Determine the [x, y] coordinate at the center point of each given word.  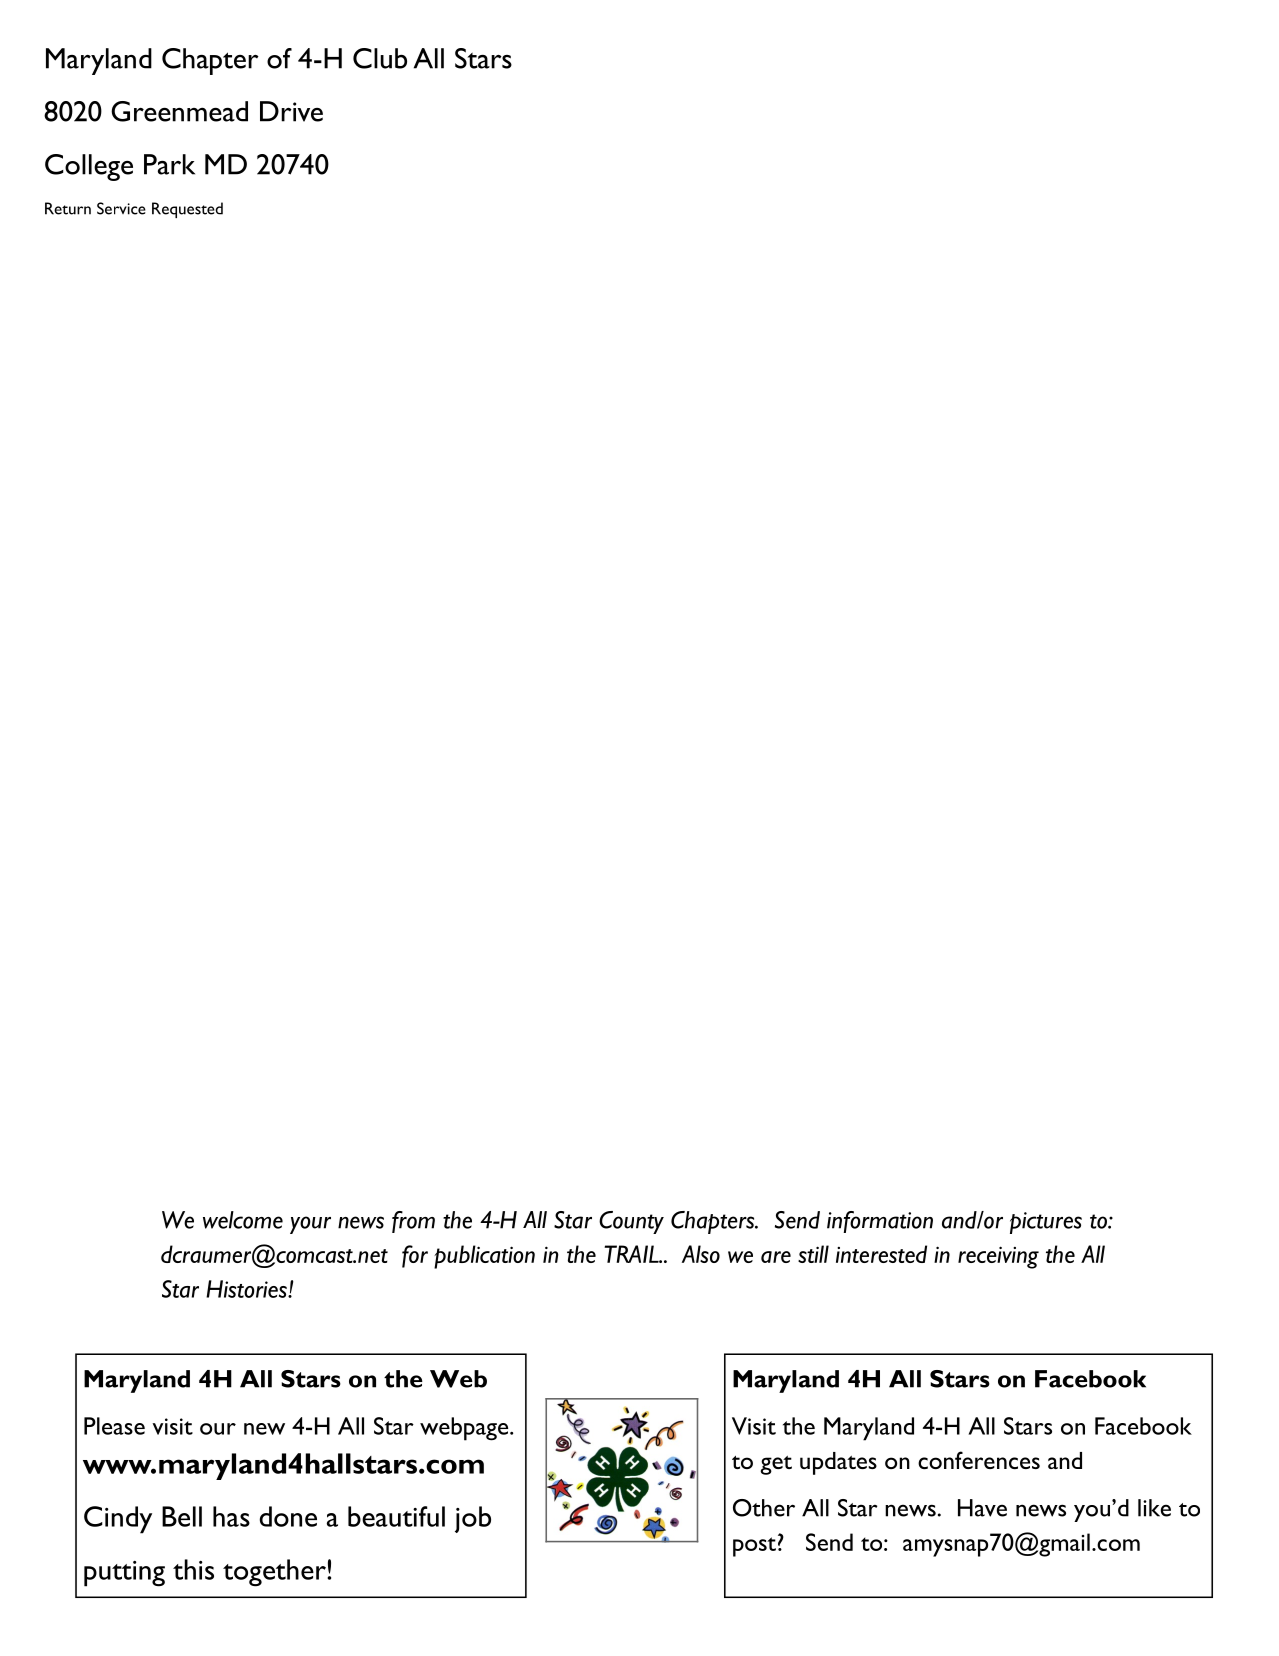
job [473, 1519]
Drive [291, 111]
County [631, 1222]
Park [169, 164]
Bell [182, 1516]
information [880, 1222]
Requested [187, 210]
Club [380, 58]
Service [121, 208]
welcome [243, 1220]
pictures [1046, 1223]
